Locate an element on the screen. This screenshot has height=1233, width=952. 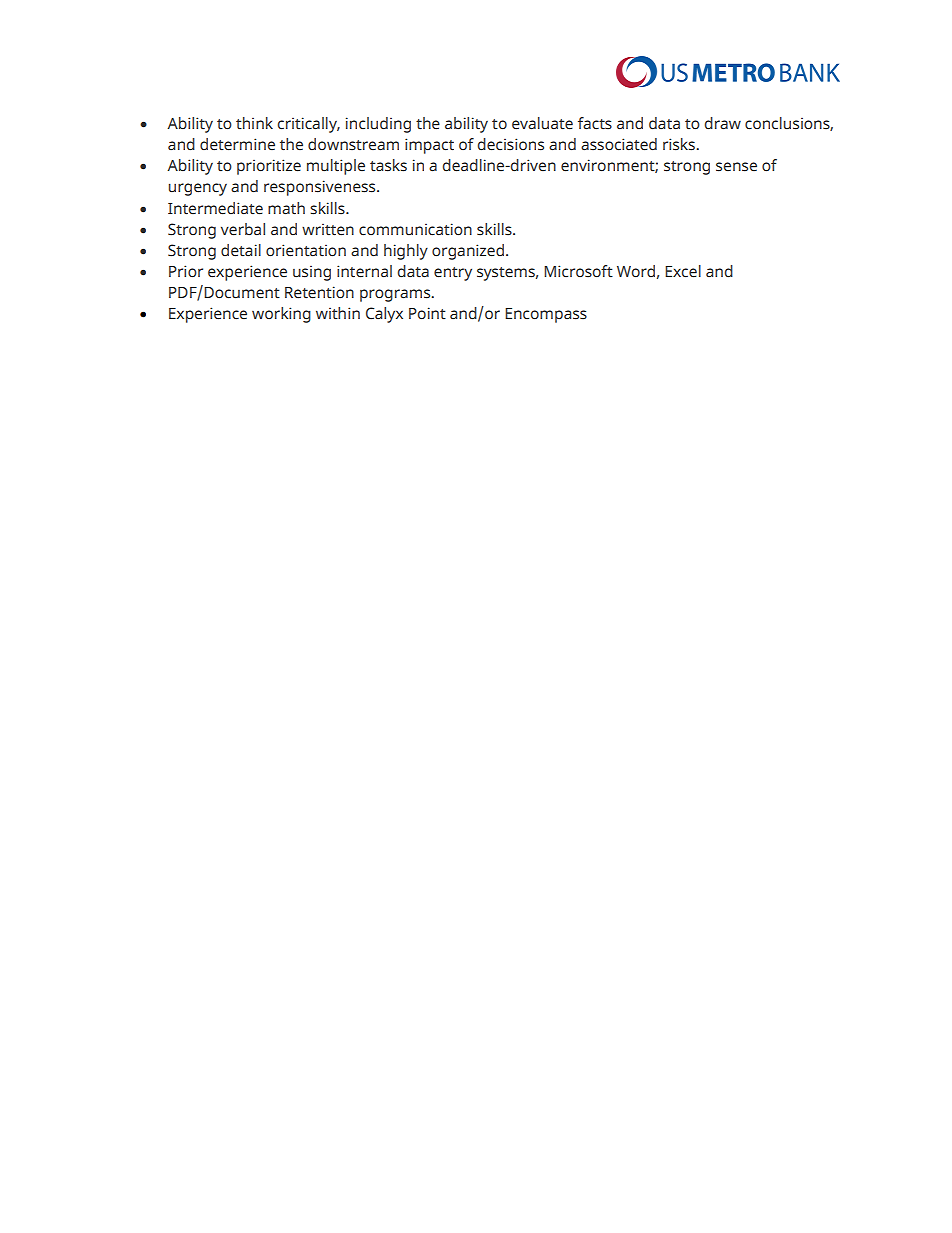
evaluate is located at coordinates (542, 123).
